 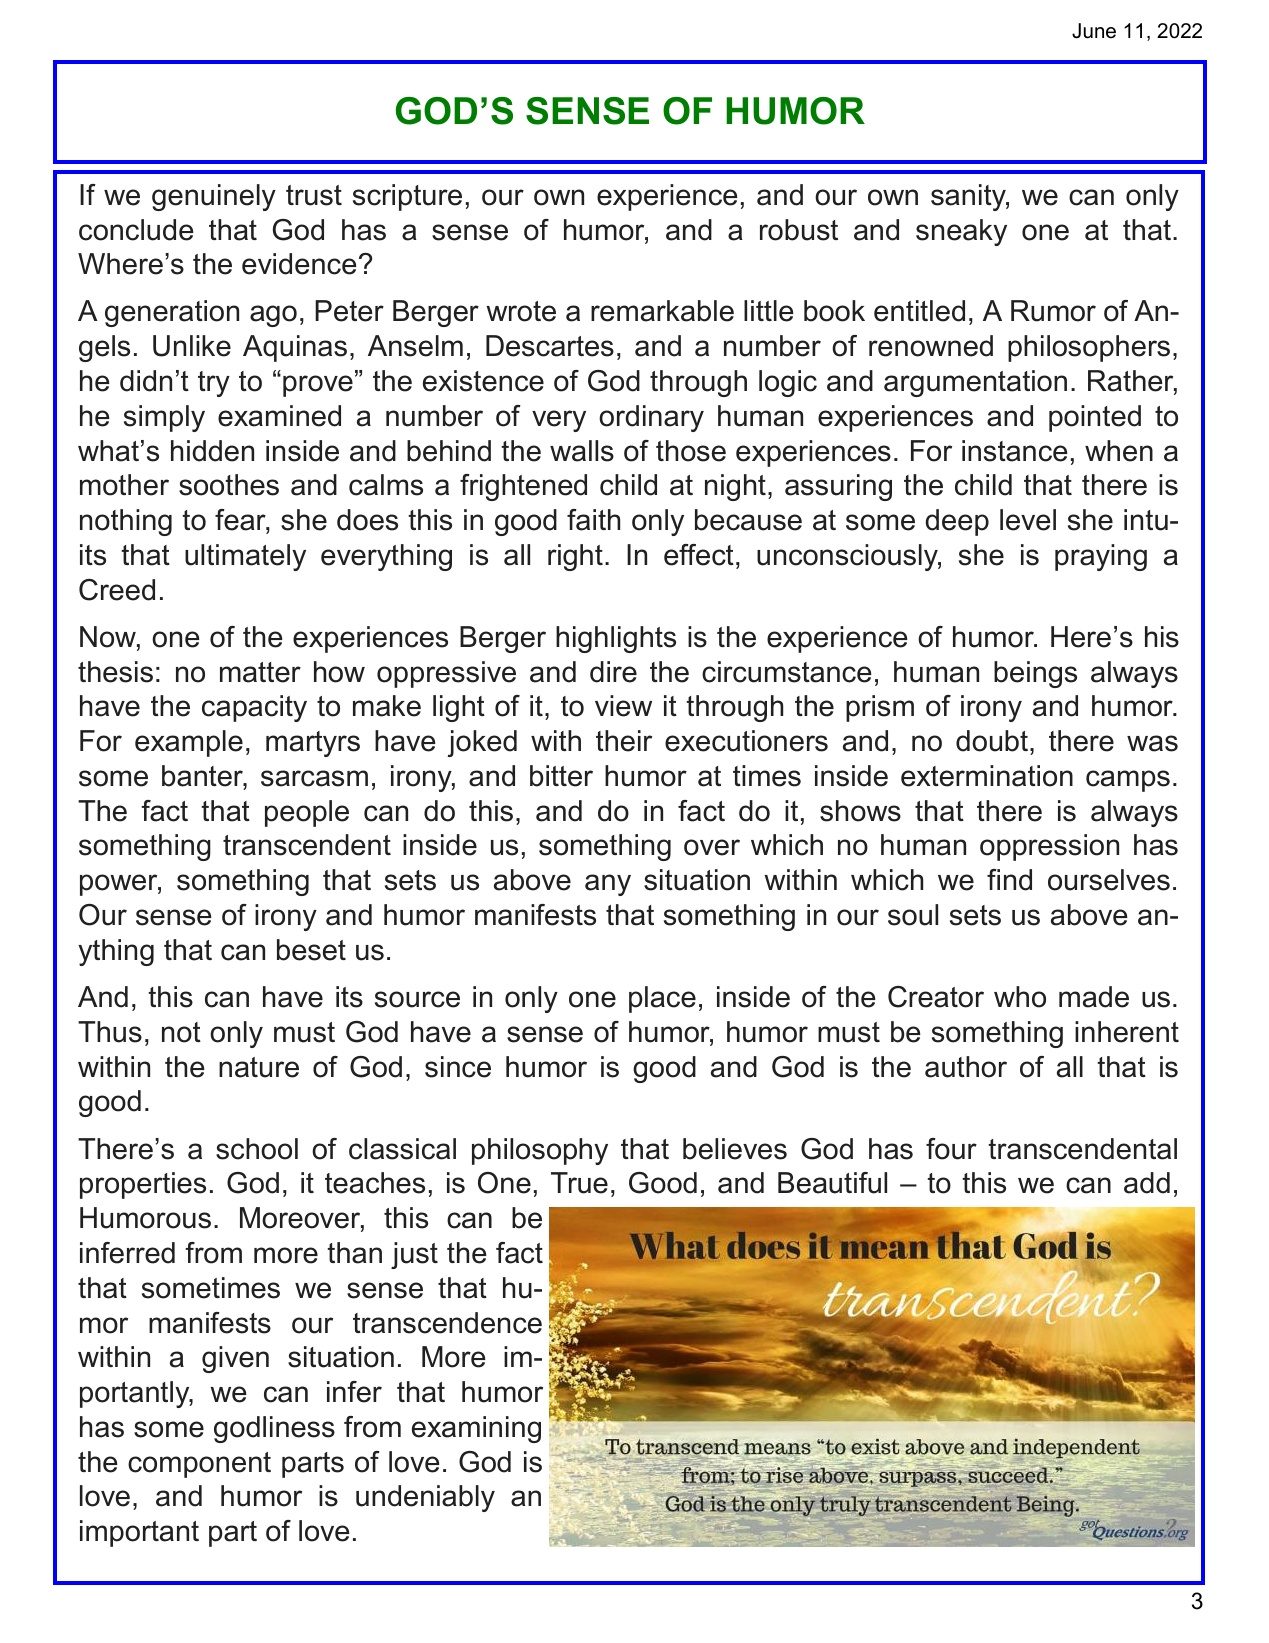 What do you see at coordinates (1094, 31) in the screenshot?
I see `June` at bounding box center [1094, 31].
